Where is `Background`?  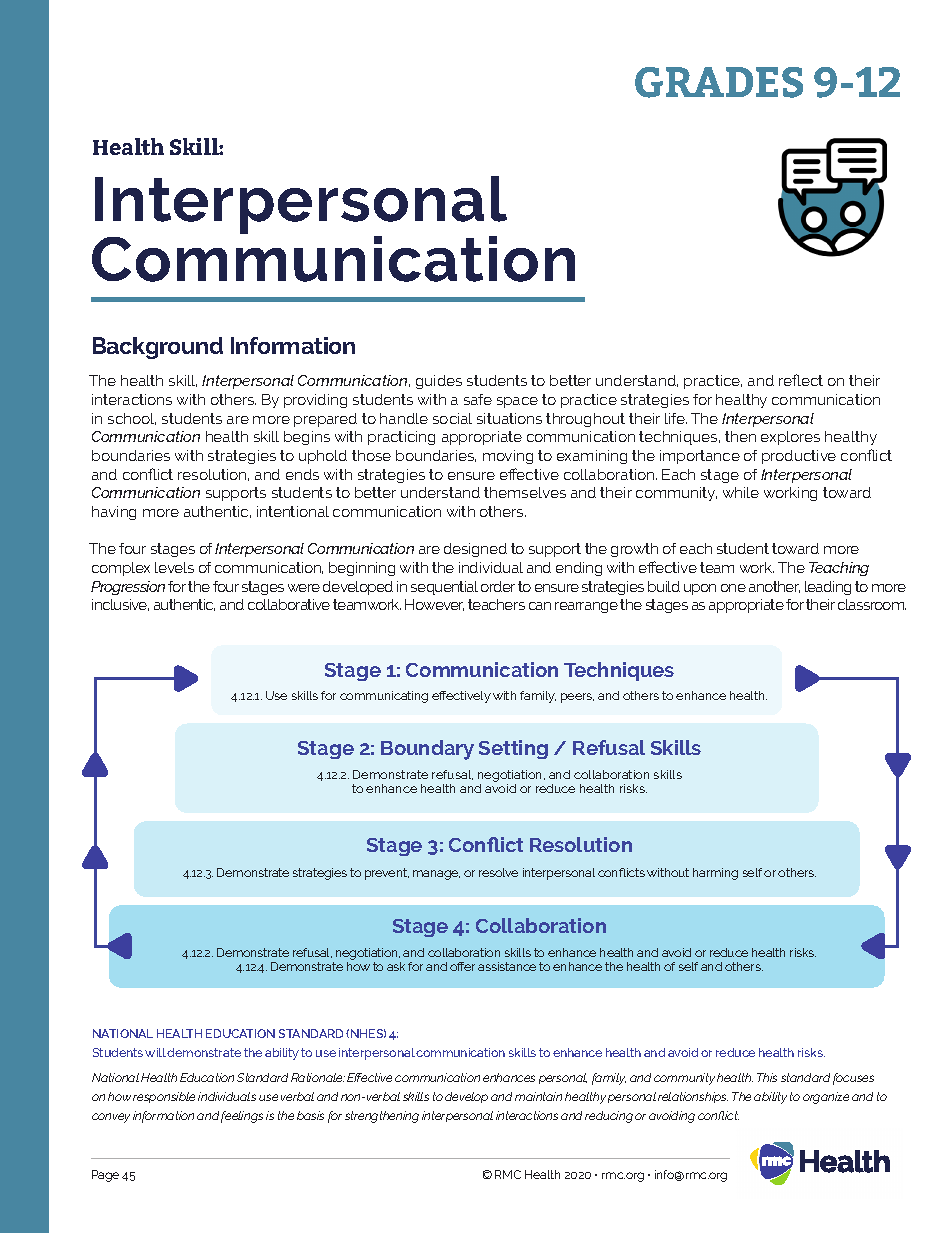 Background is located at coordinates (158, 348).
